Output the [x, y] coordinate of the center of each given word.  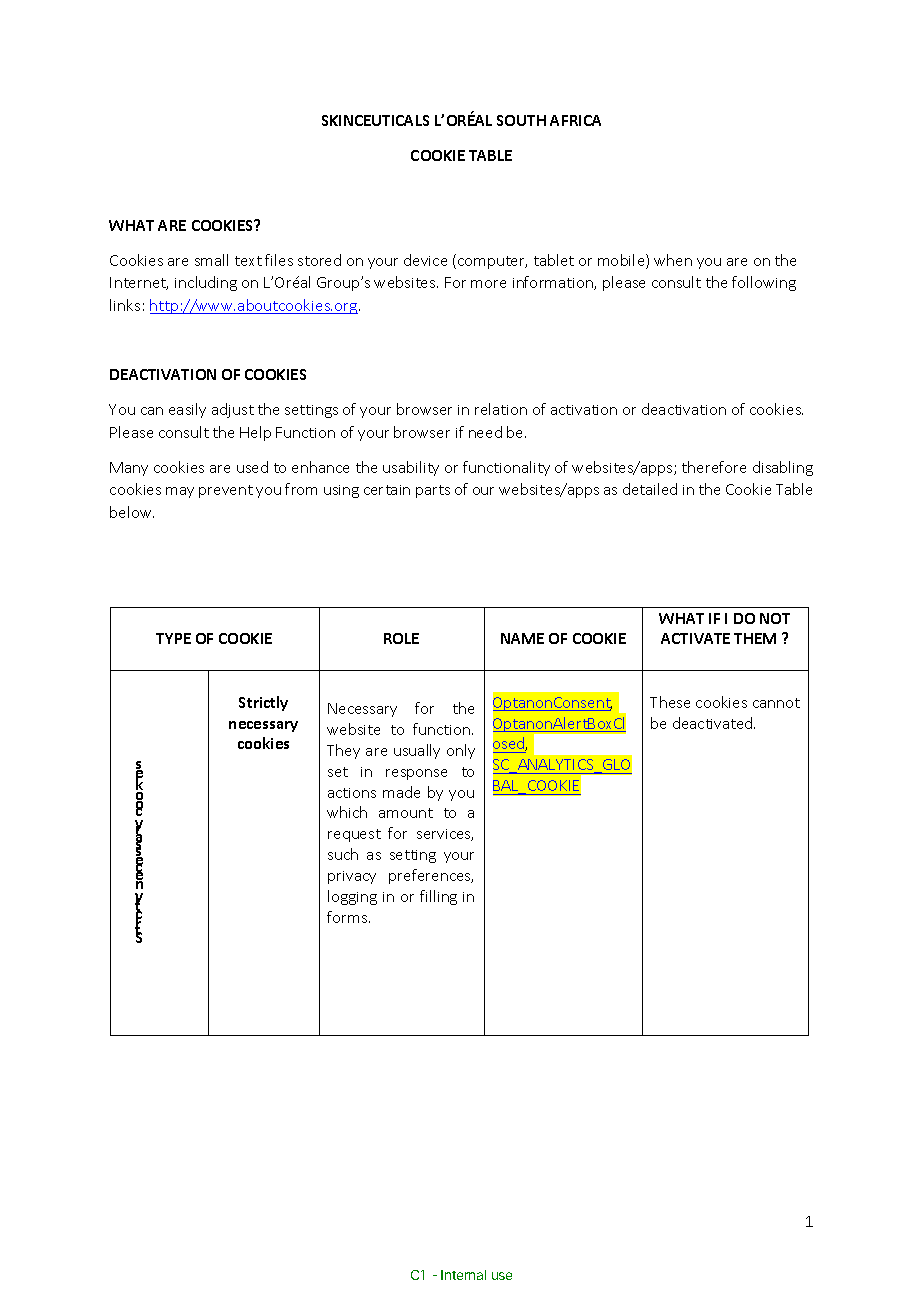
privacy [352, 877]
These [670, 702]
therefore [714, 467]
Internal [463, 1275]
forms [348, 917]
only [461, 751]
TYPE [173, 638]
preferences [431, 876]
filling [438, 897]
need [485, 432]
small [211, 260]
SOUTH [521, 120]
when [673, 260]
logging [352, 897]
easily [187, 410]
